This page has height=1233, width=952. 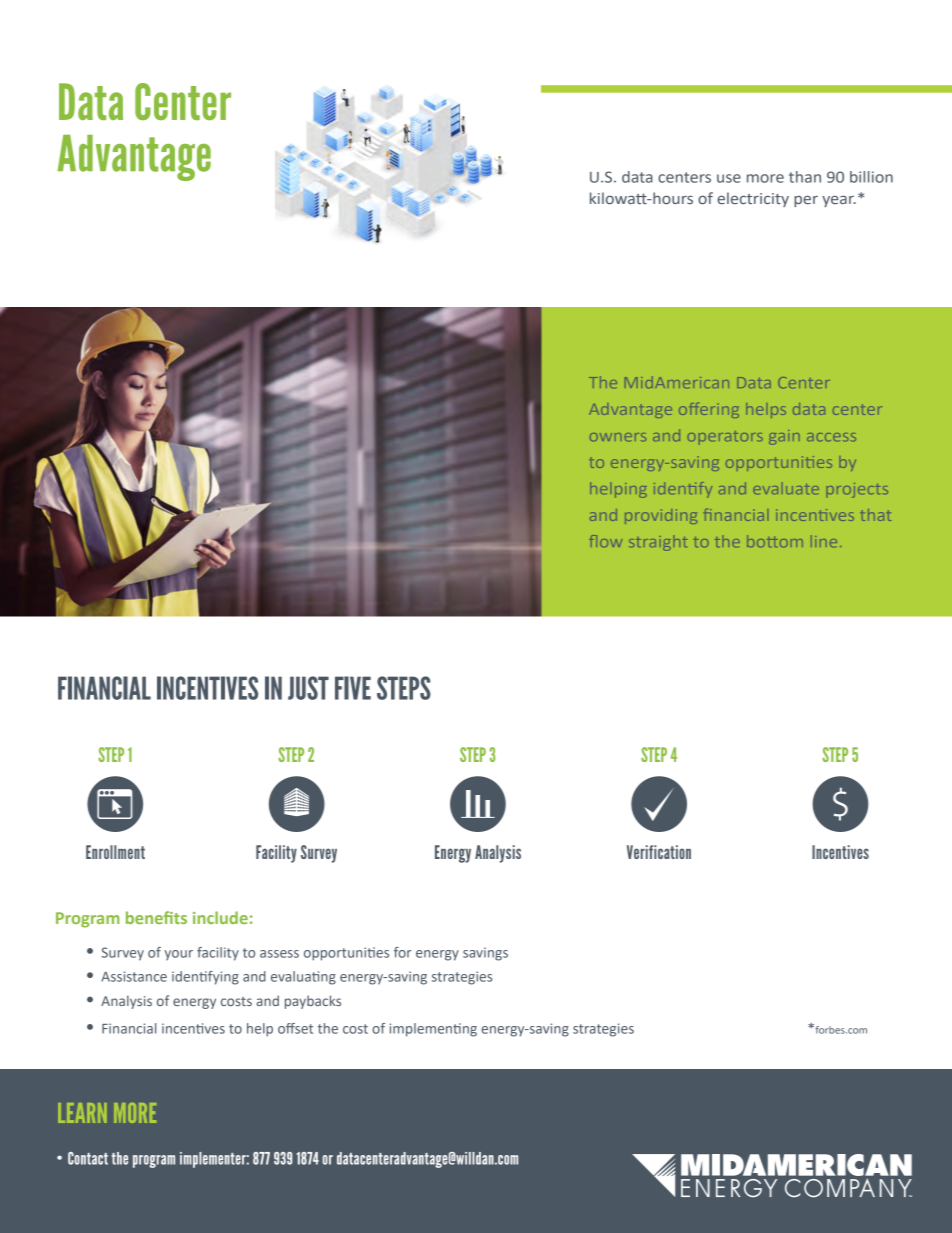 What do you see at coordinates (775, 541) in the page?
I see `bottom` at bounding box center [775, 541].
